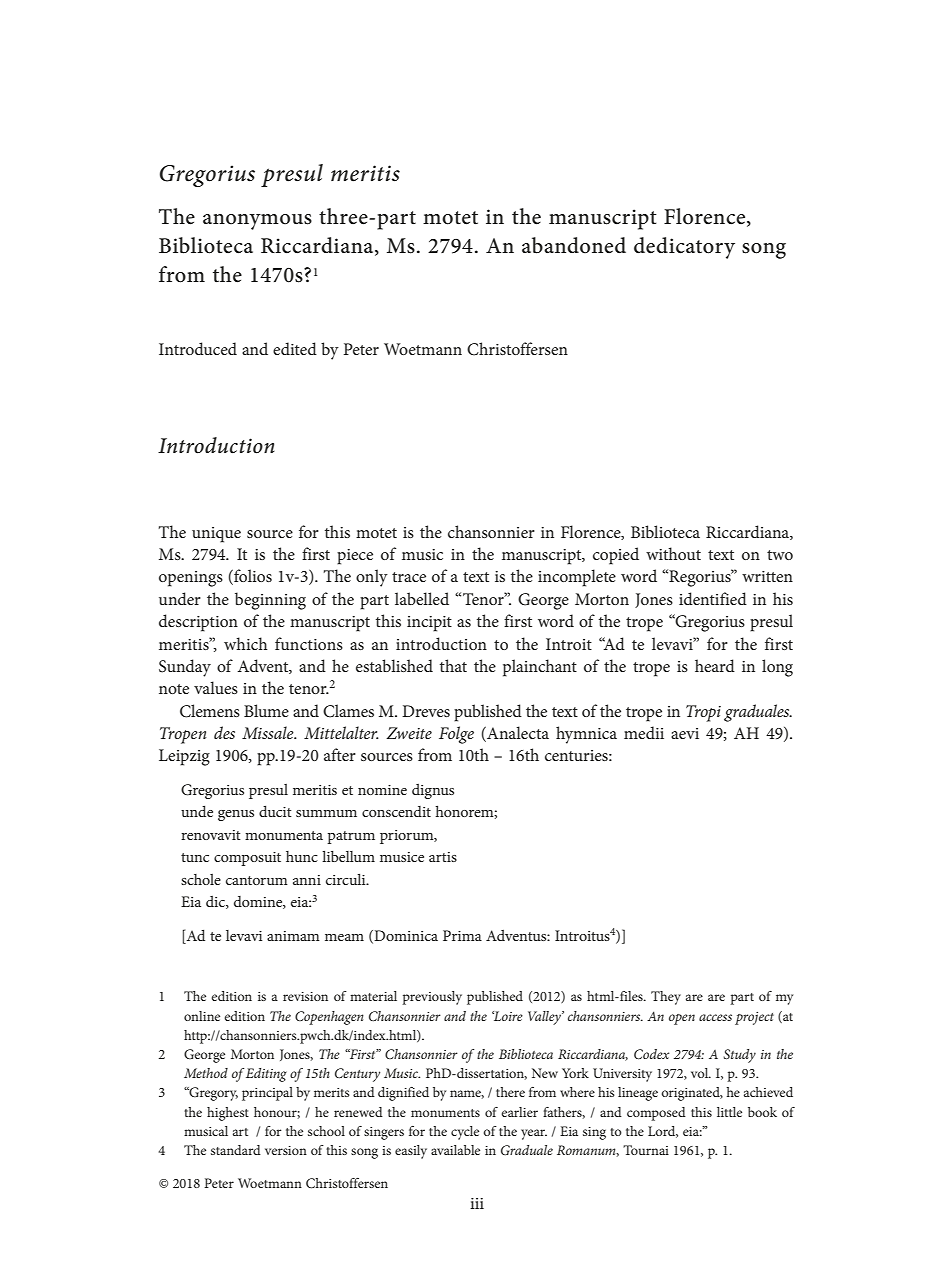 The image size is (952, 1267). I want to click on that, so click(453, 665).
